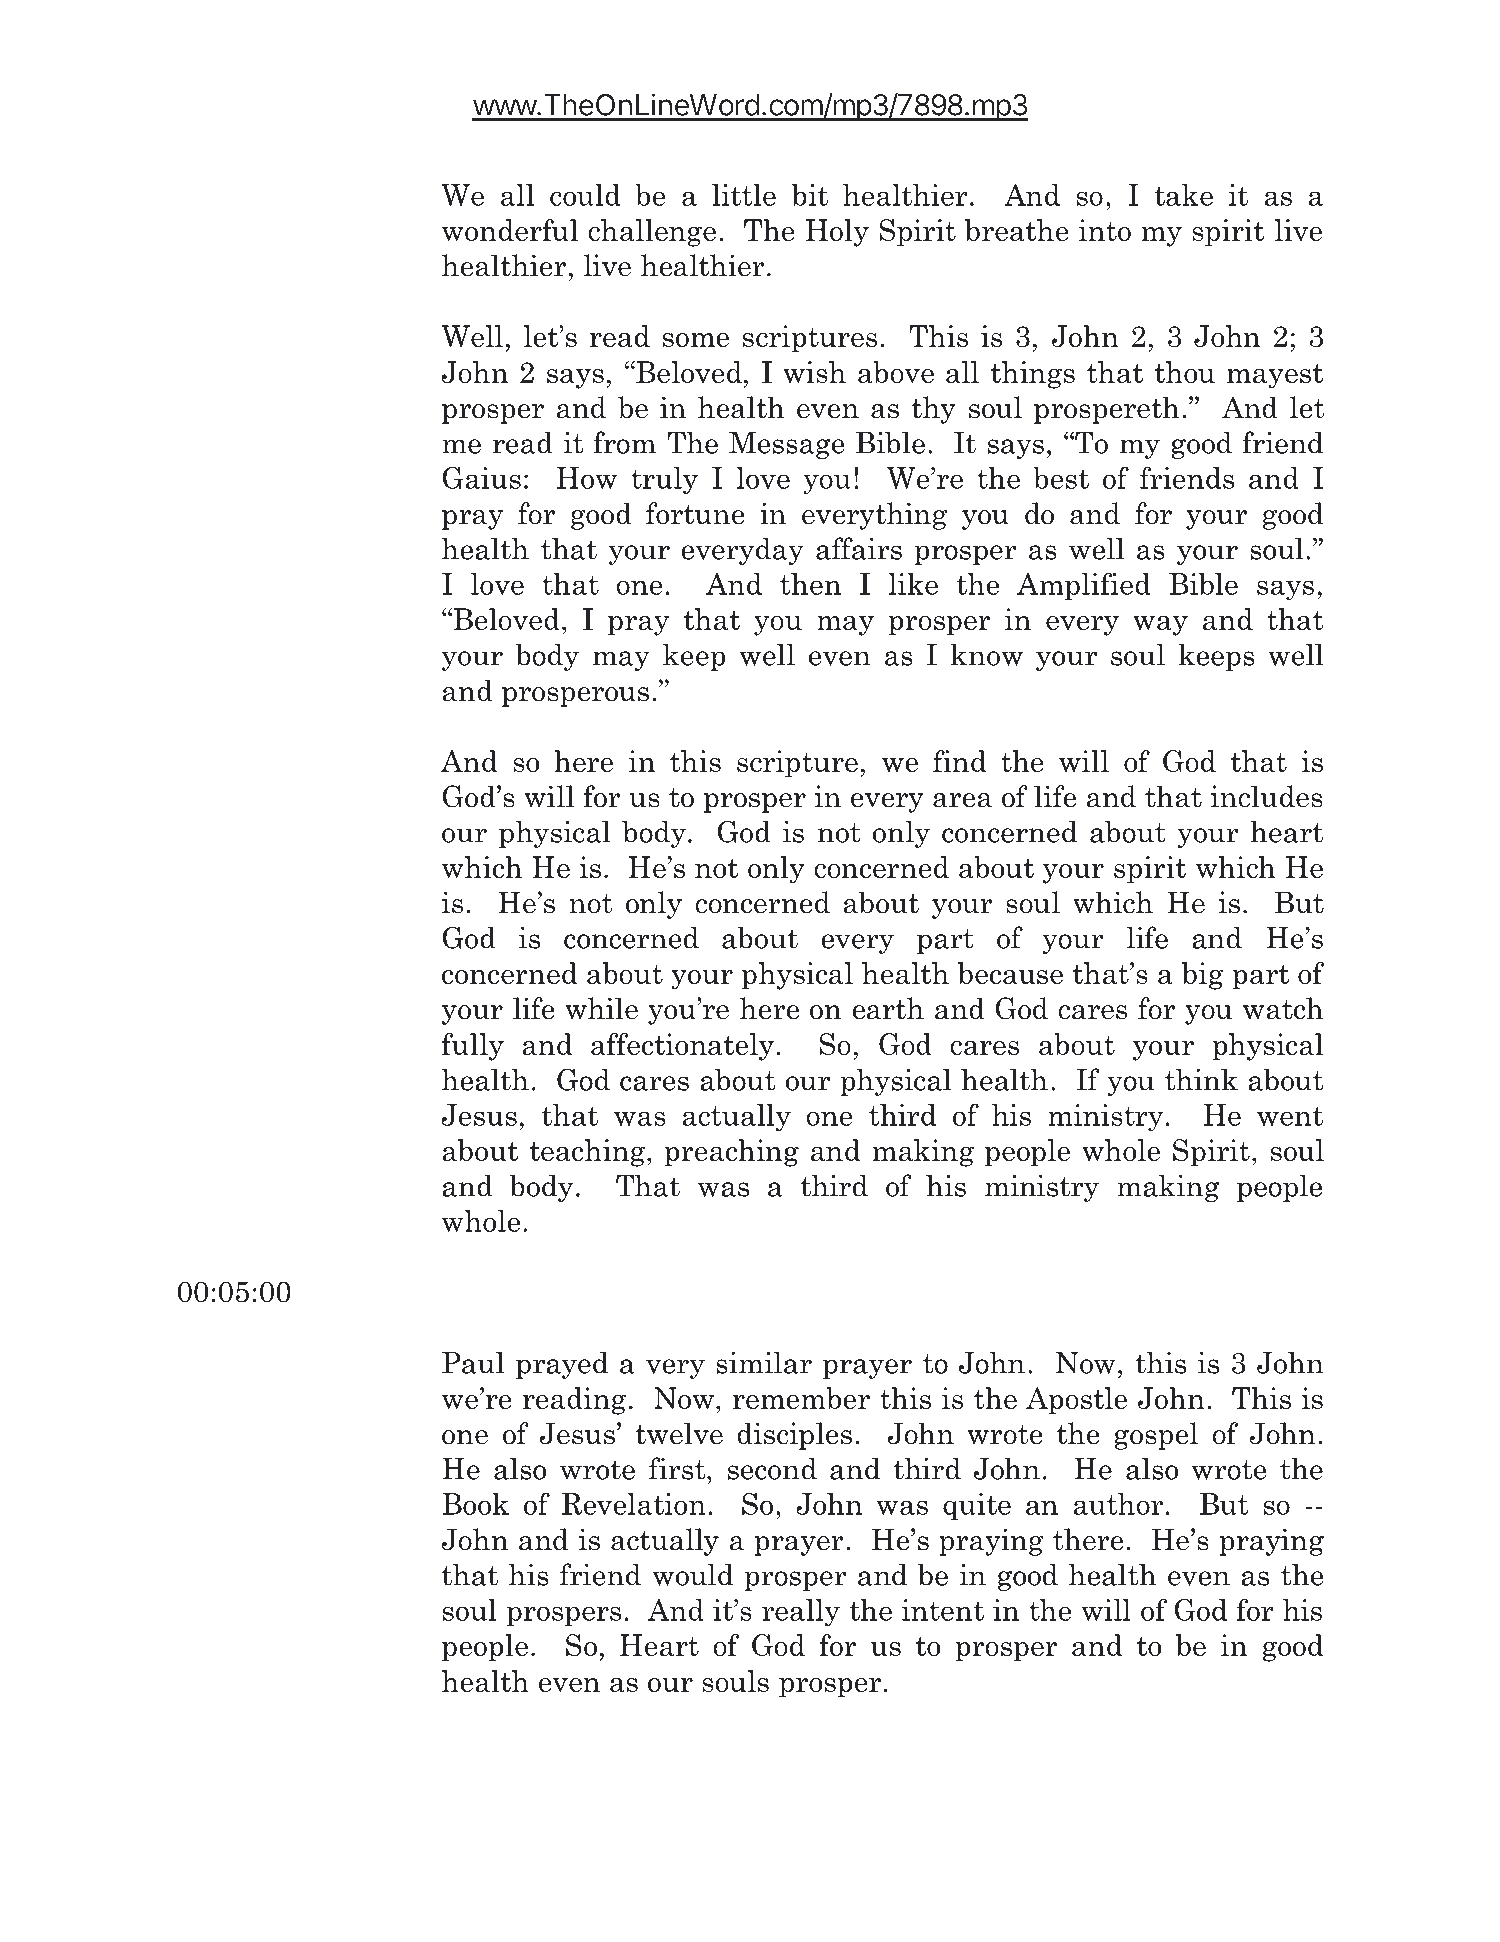 The width and height of the image is (1500, 1942). What do you see at coordinates (589, 1153) in the image?
I see `teaching` at bounding box center [589, 1153].
